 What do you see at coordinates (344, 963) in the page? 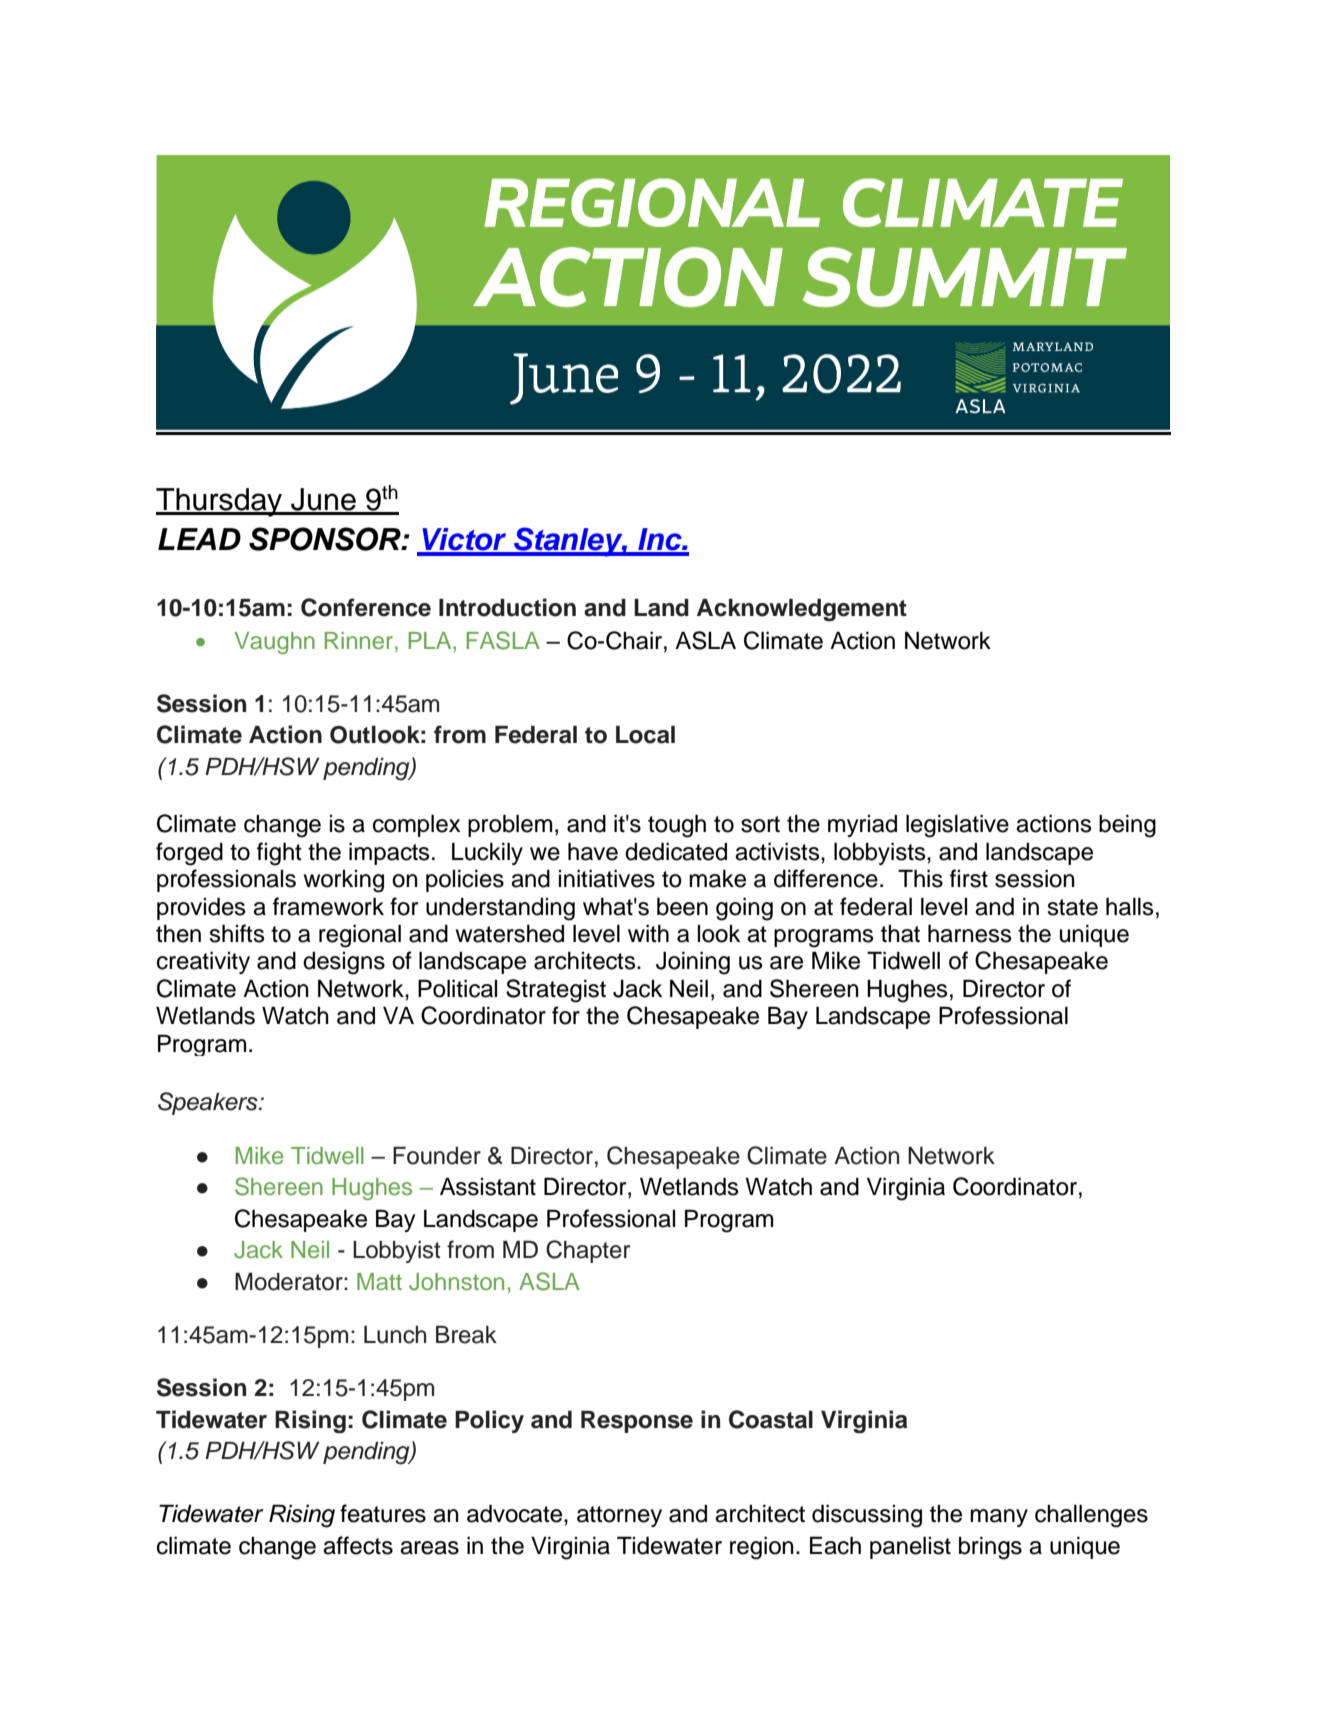
I see `designs` at bounding box center [344, 963].
